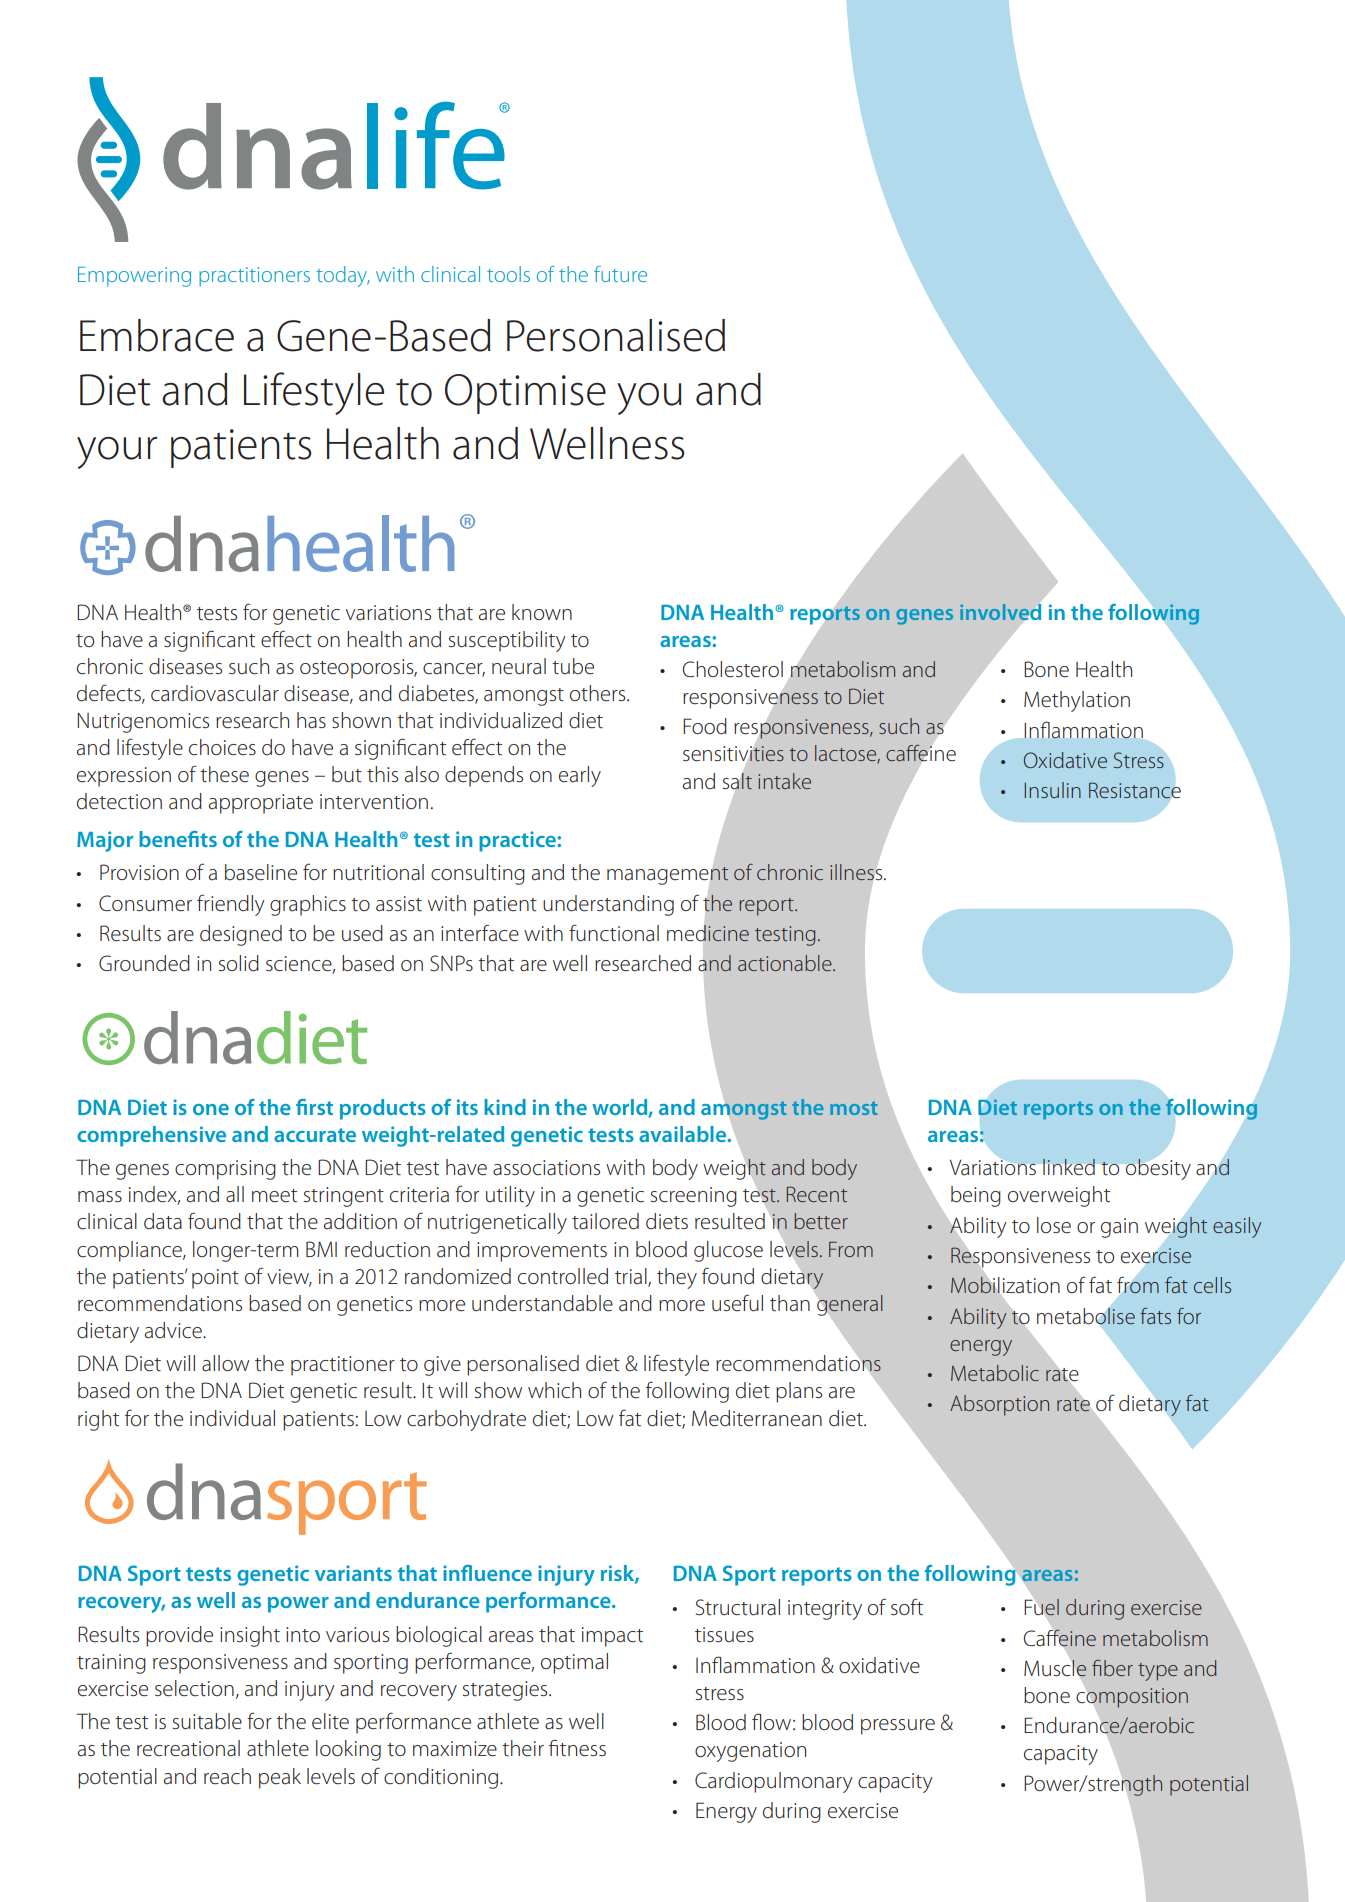  Describe the element at coordinates (239, 963) in the page. I see `solid` at that location.
